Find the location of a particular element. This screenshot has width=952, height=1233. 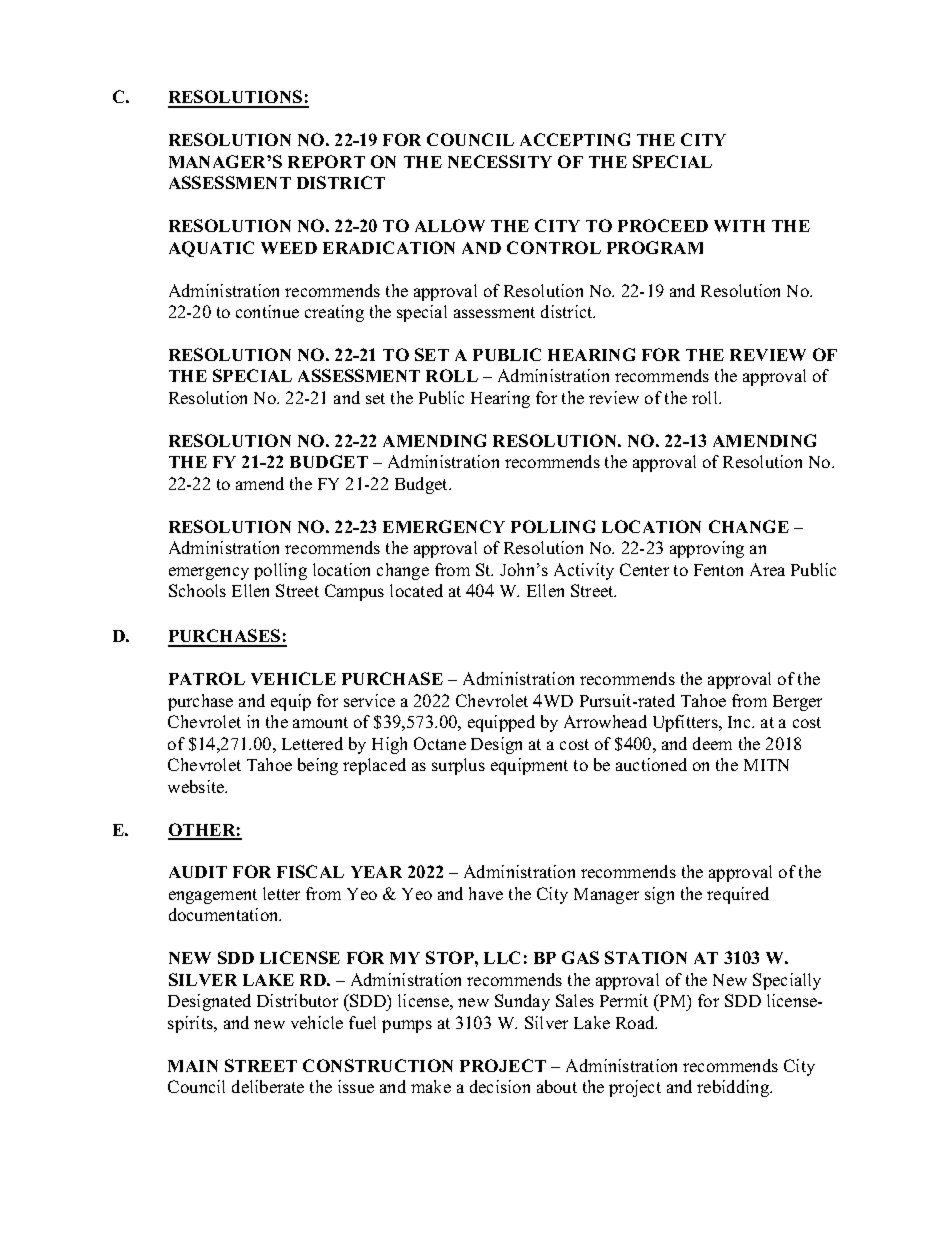

NECESSITY is located at coordinates (500, 161).
